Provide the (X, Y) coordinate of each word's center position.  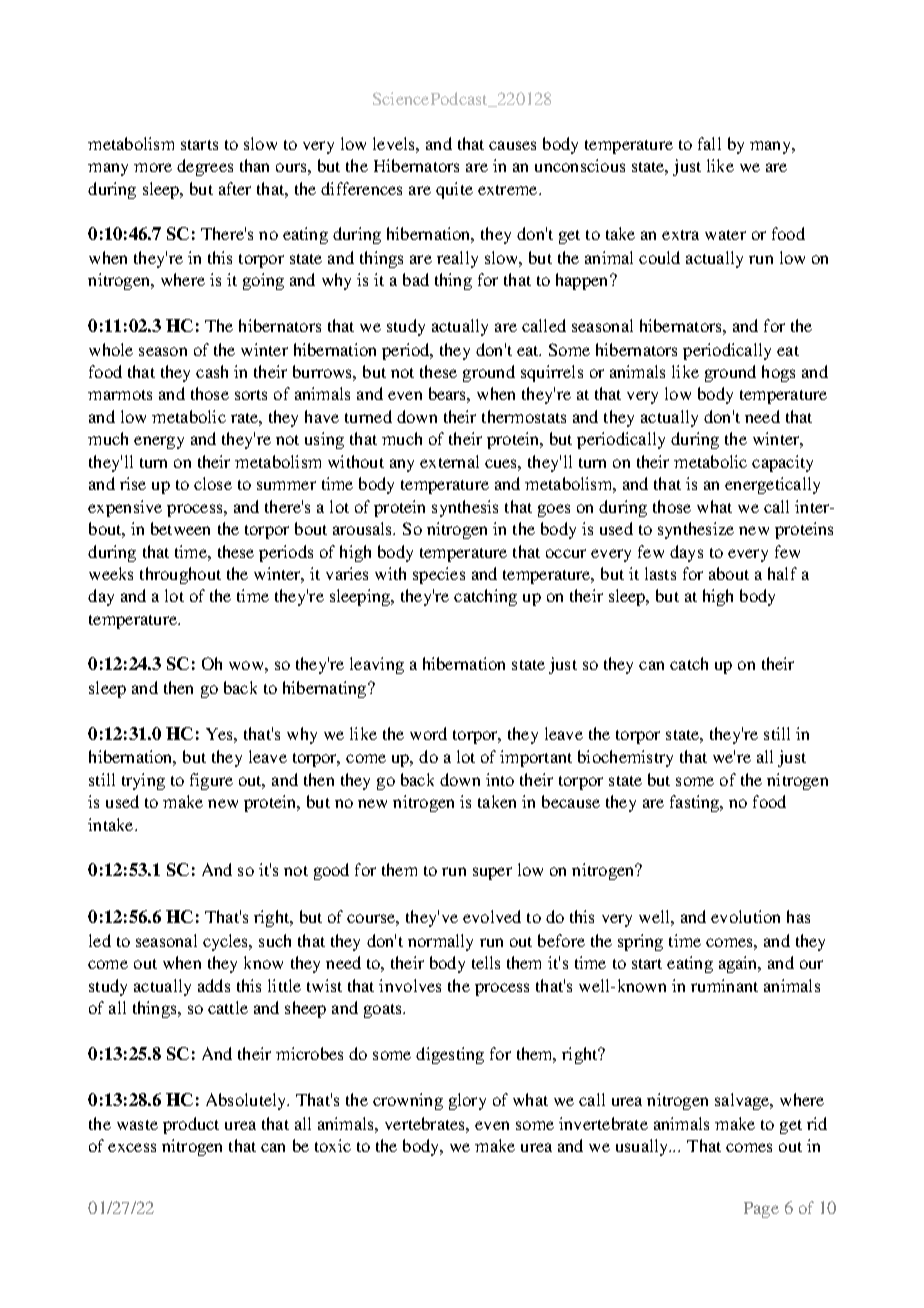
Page (761, 1210)
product (191, 1125)
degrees (205, 167)
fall (709, 143)
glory (467, 1101)
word (428, 733)
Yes (220, 734)
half (782, 573)
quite (454, 190)
